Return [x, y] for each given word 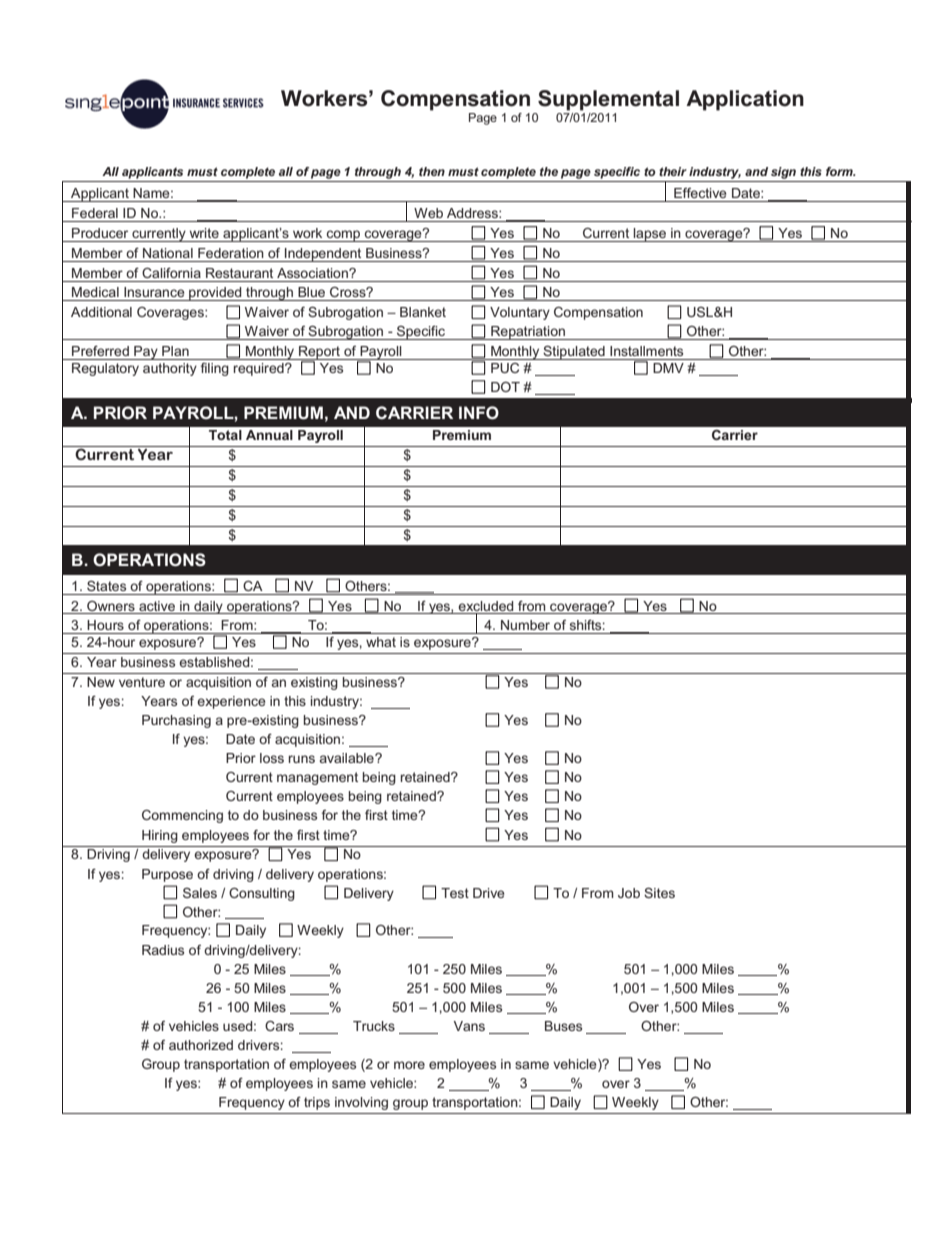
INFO [479, 413]
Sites [659, 893]
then [432, 171]
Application [745, 100]
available [348, 758]
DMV [668, 368]
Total [225, 435]
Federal [95, 213]
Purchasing [176, 721]
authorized [201, 1045]
